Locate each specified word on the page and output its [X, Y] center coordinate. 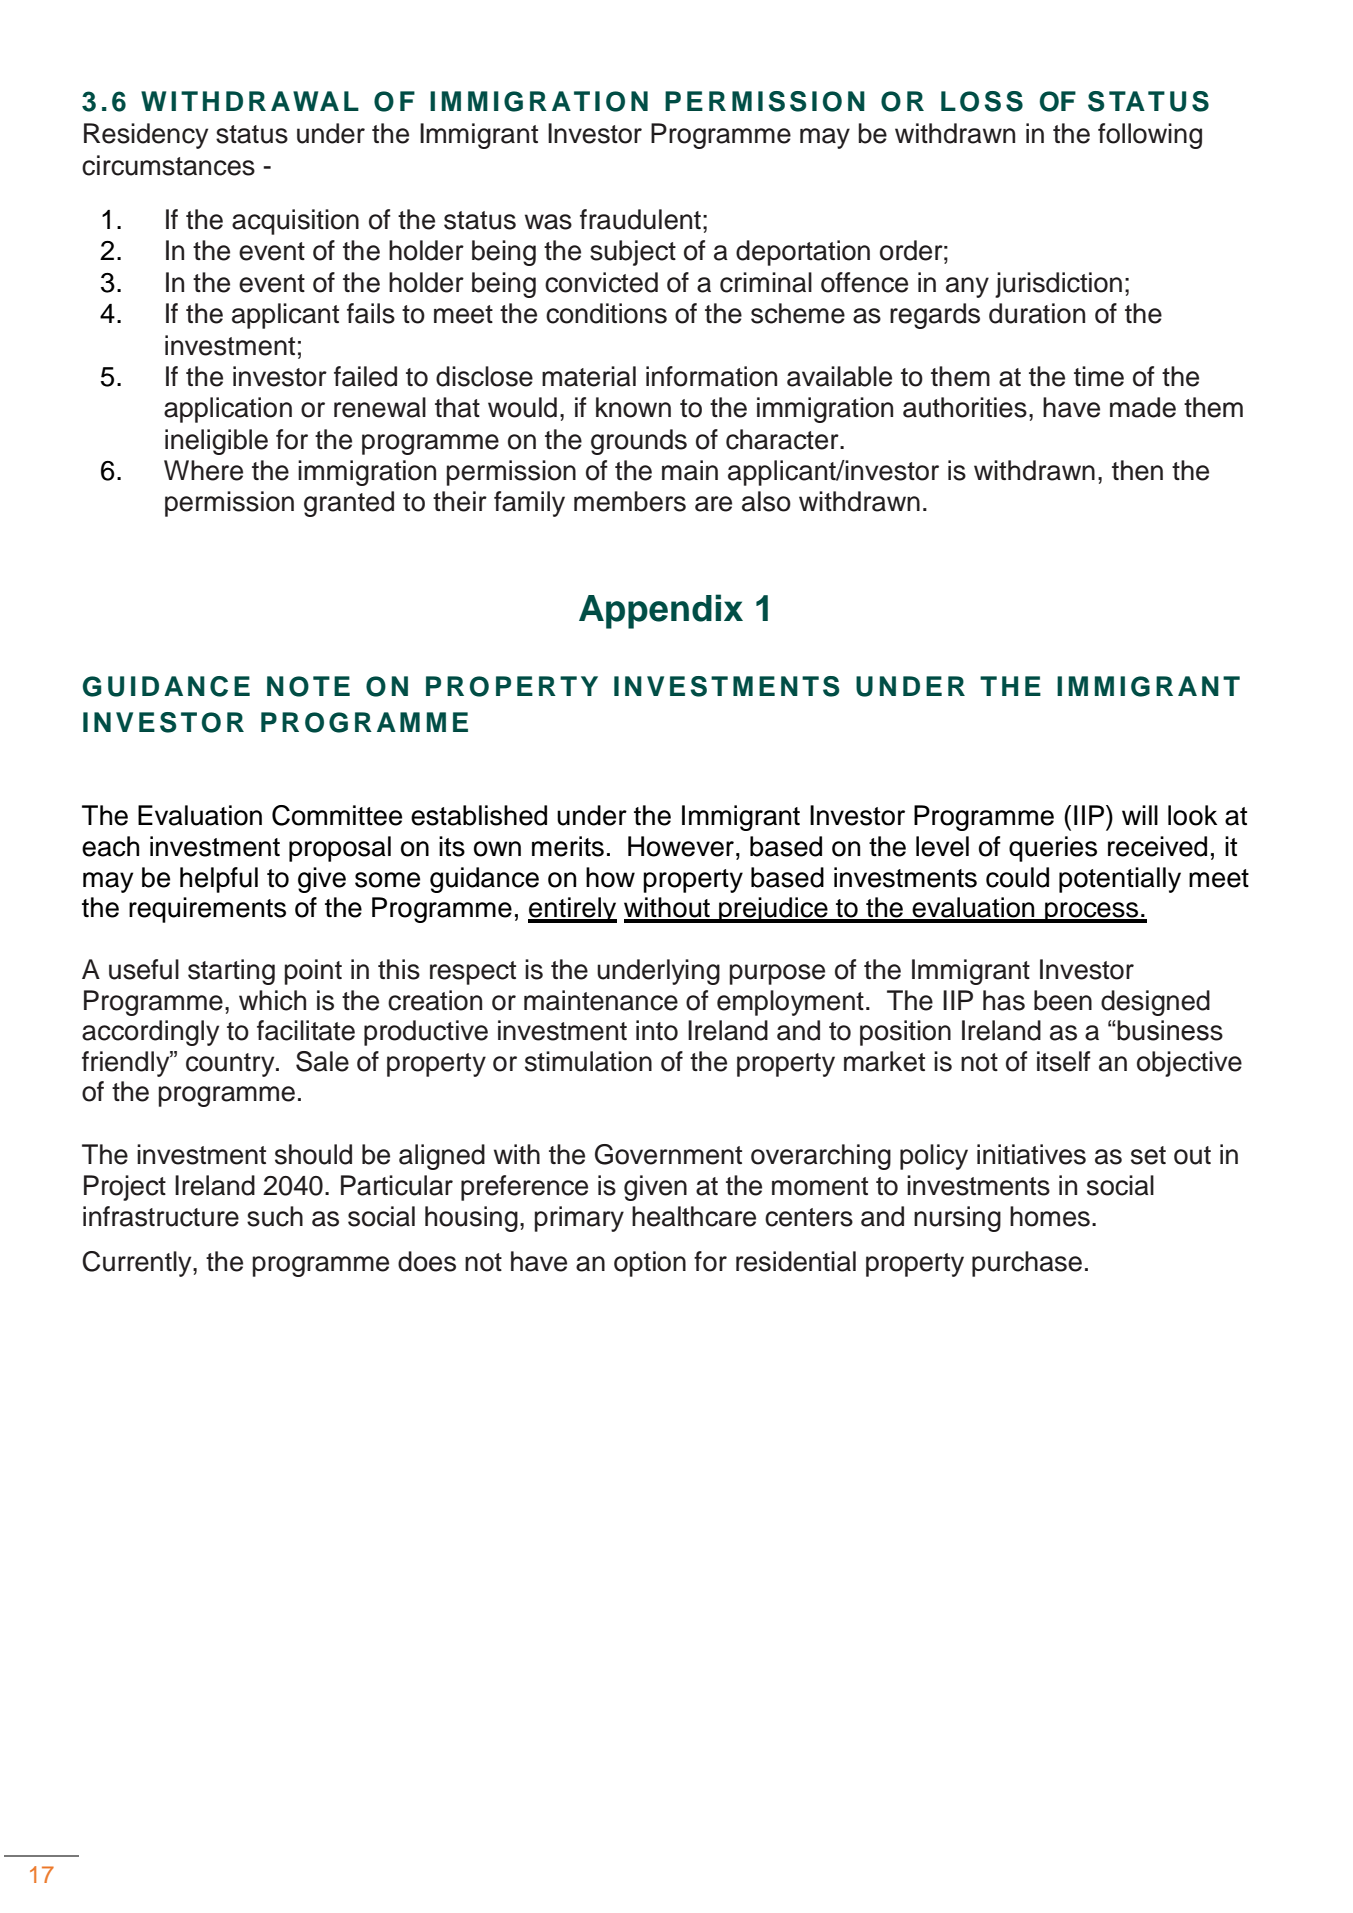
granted [349, 504]
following [1150, 136]
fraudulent [640, 219]
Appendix [661, 611]
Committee [337, 815]
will [1140, 815]
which [272, 1000]
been [1063, 1000]
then [1137, 470]
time [1099, 376]
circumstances [168, 165]
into [657, 1030]
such [275, 1216]
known [633, 407]
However [681, 846]
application [228, 410]
